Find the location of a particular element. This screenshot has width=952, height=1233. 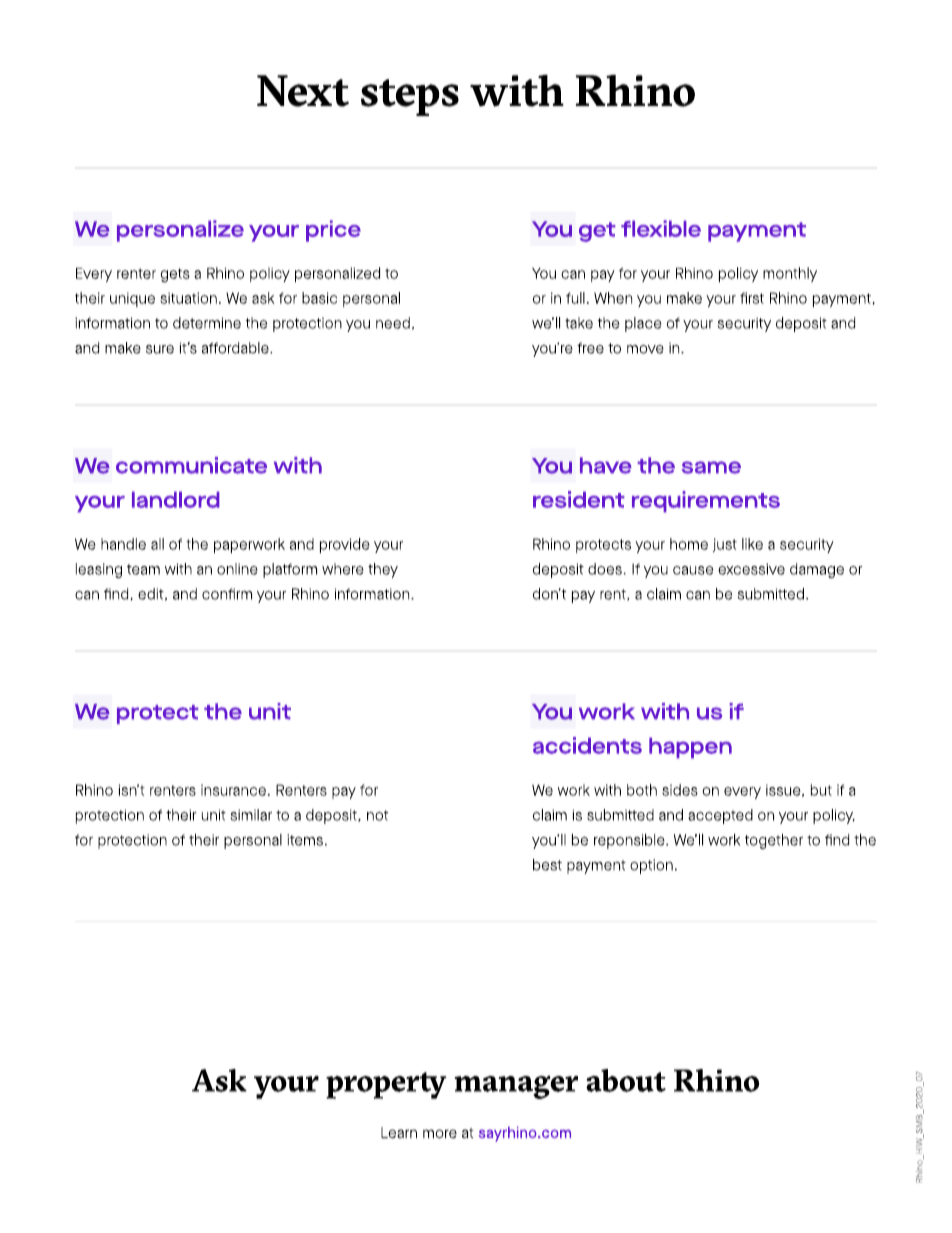

steps is located at coordinates (410, 97).
